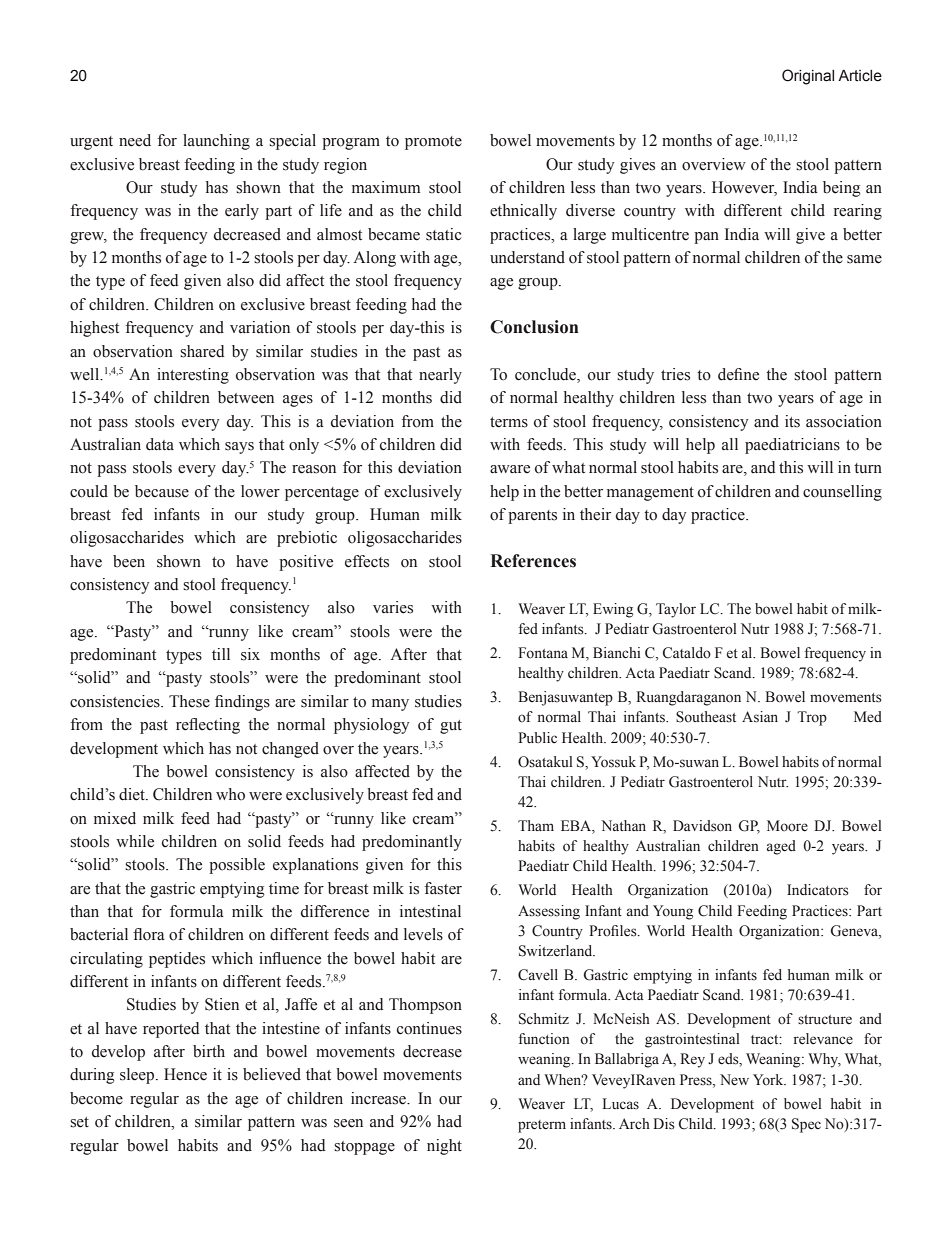 This screenshot has height=1233, width=952. What do you see at coordinates (676, 610) in the screenshot?
I see `Taylor` at bounding box center [676, 610].
